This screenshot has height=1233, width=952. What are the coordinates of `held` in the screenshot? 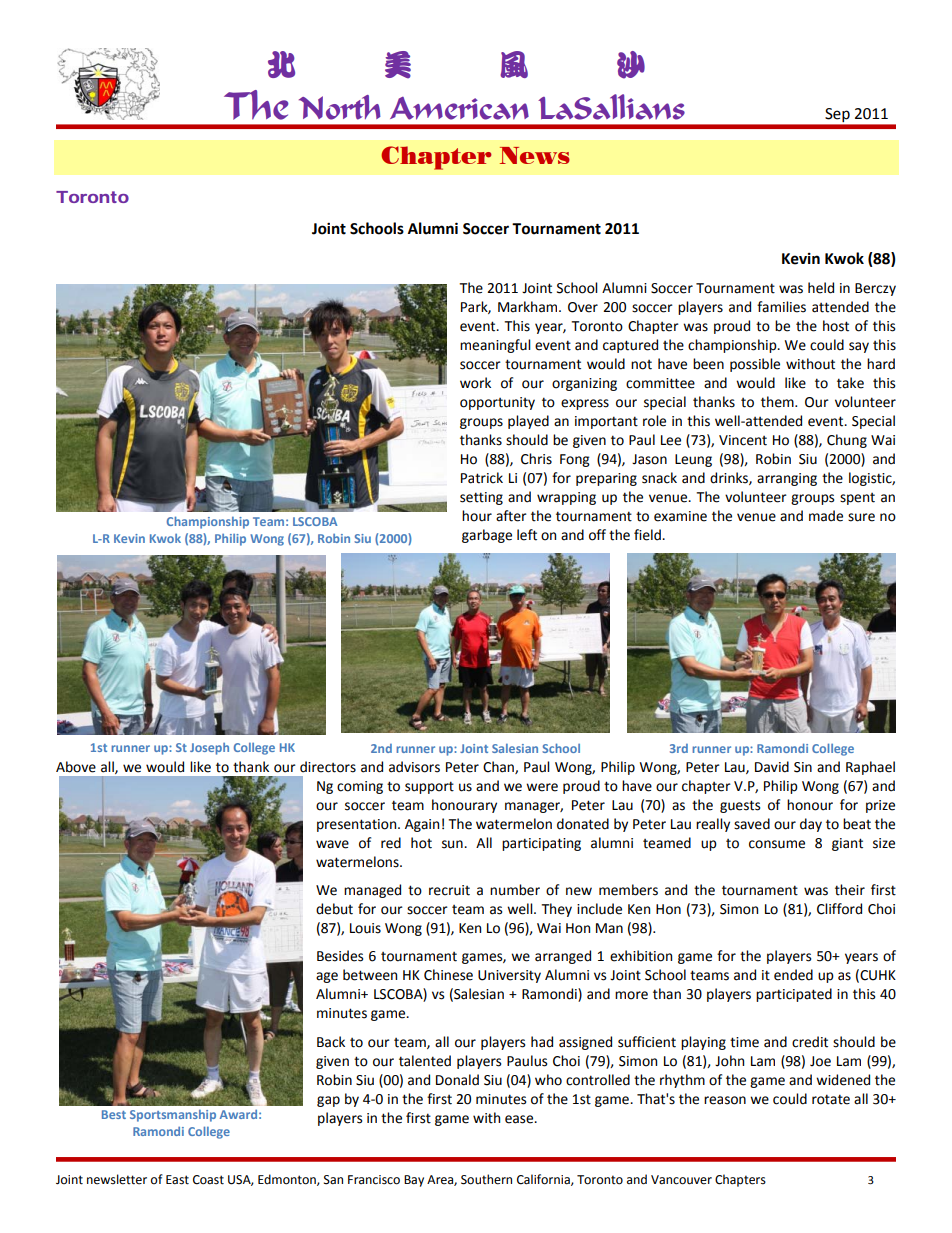 It's located at (821, 288).
